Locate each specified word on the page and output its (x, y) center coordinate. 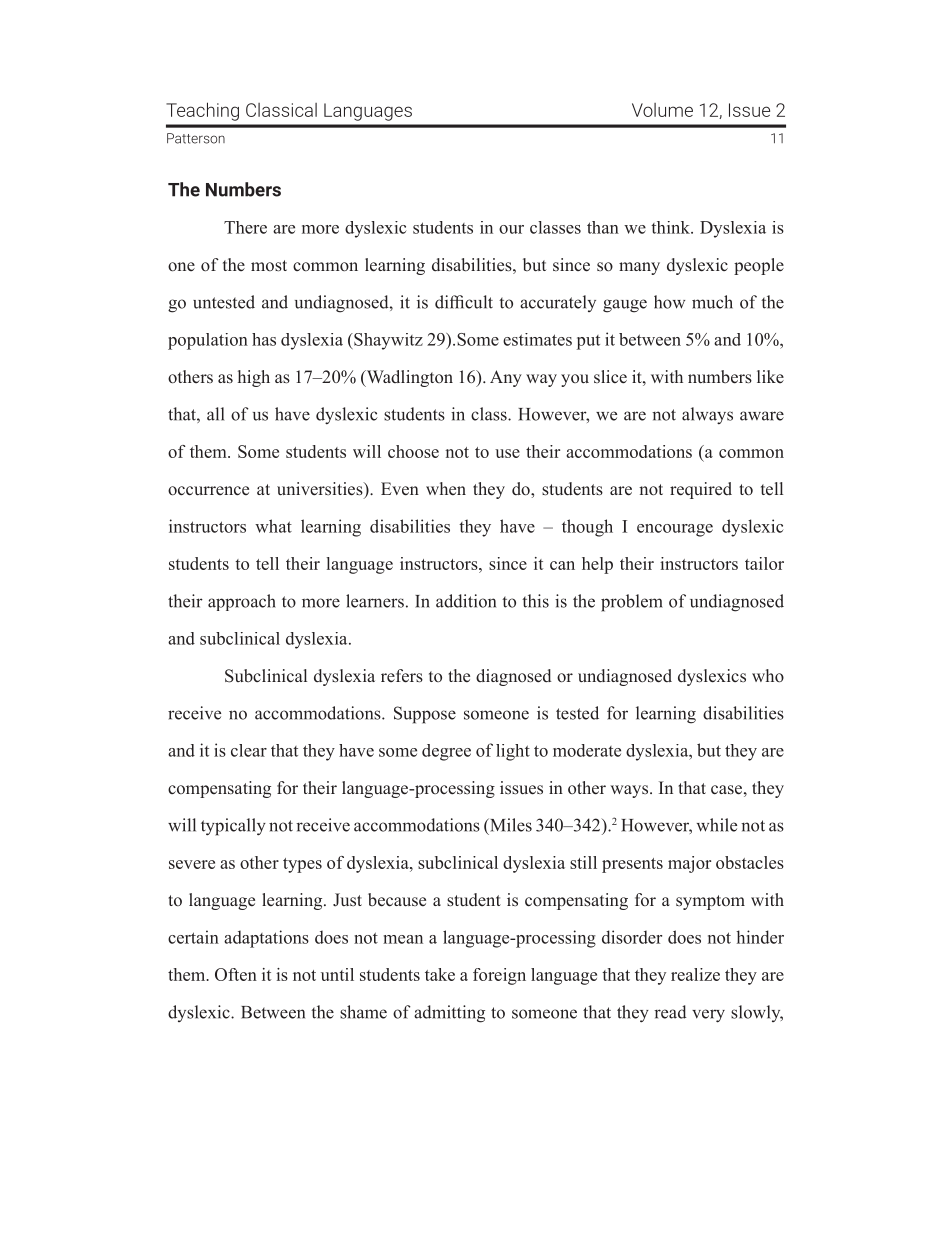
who (768, 675)
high (254, 378)
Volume (662, 110)
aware (762, 416)
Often (236, 974)
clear (249, 750)
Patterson (196, 138)
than (603, 227)
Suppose (425, 715)
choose (413, 451)
